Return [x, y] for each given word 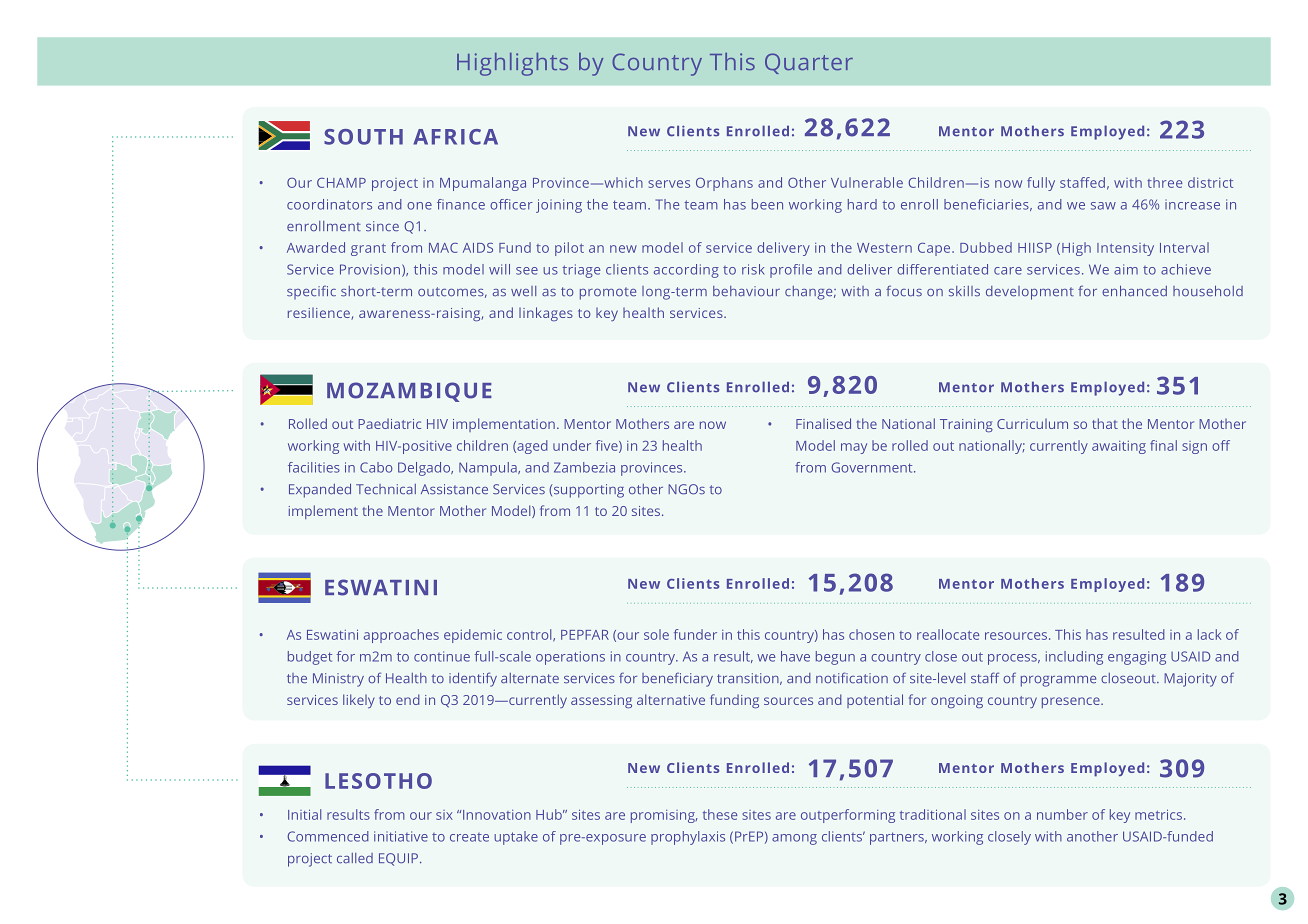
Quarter [809, 63]
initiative [401, 836]
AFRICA [455, 137]
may [854, 448]
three [1164, 182]
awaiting [1119, 447]
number [1062, 814]
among [794, 839]
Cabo [376, 467]
